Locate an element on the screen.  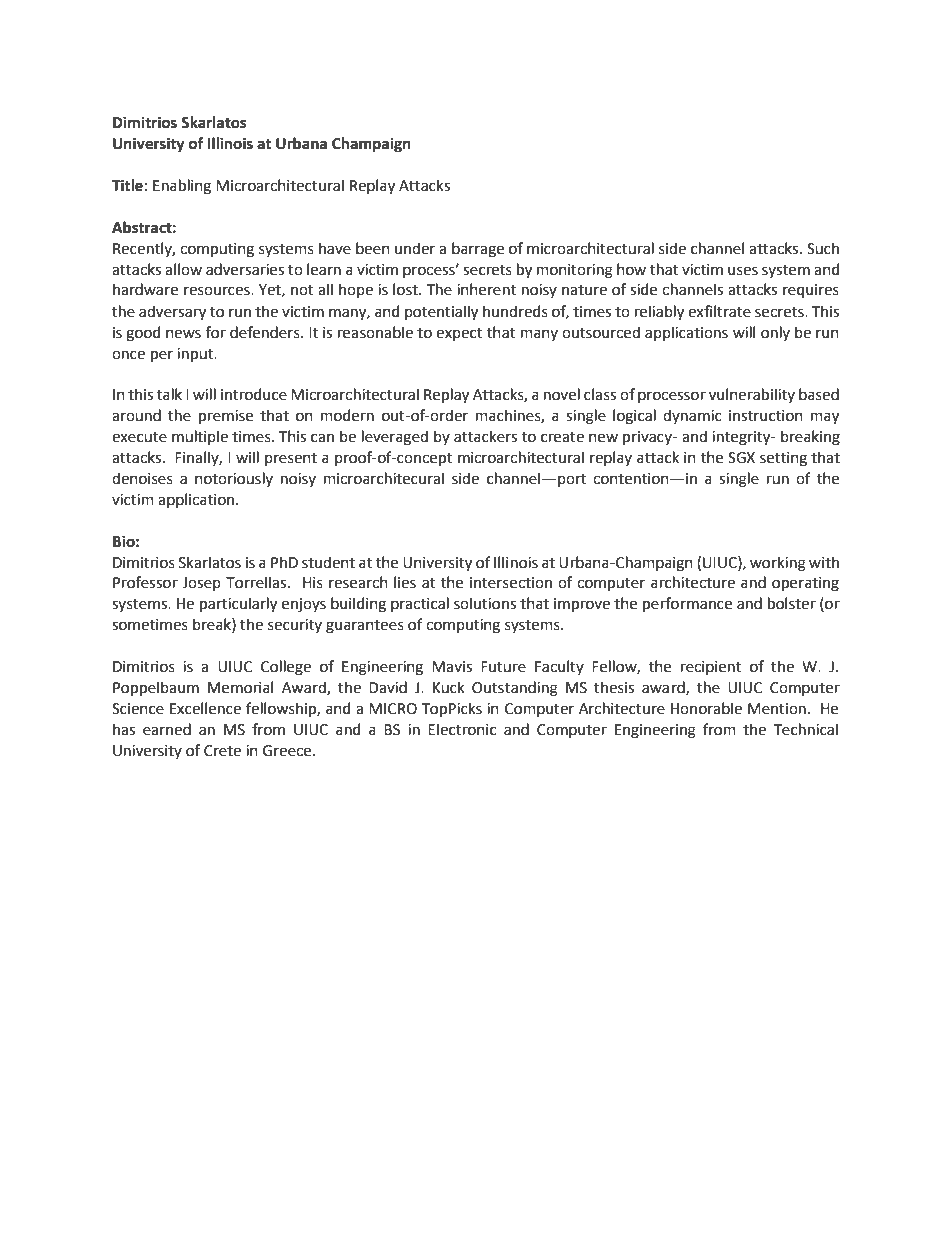
SGX is located at coordinates (741, 458).
